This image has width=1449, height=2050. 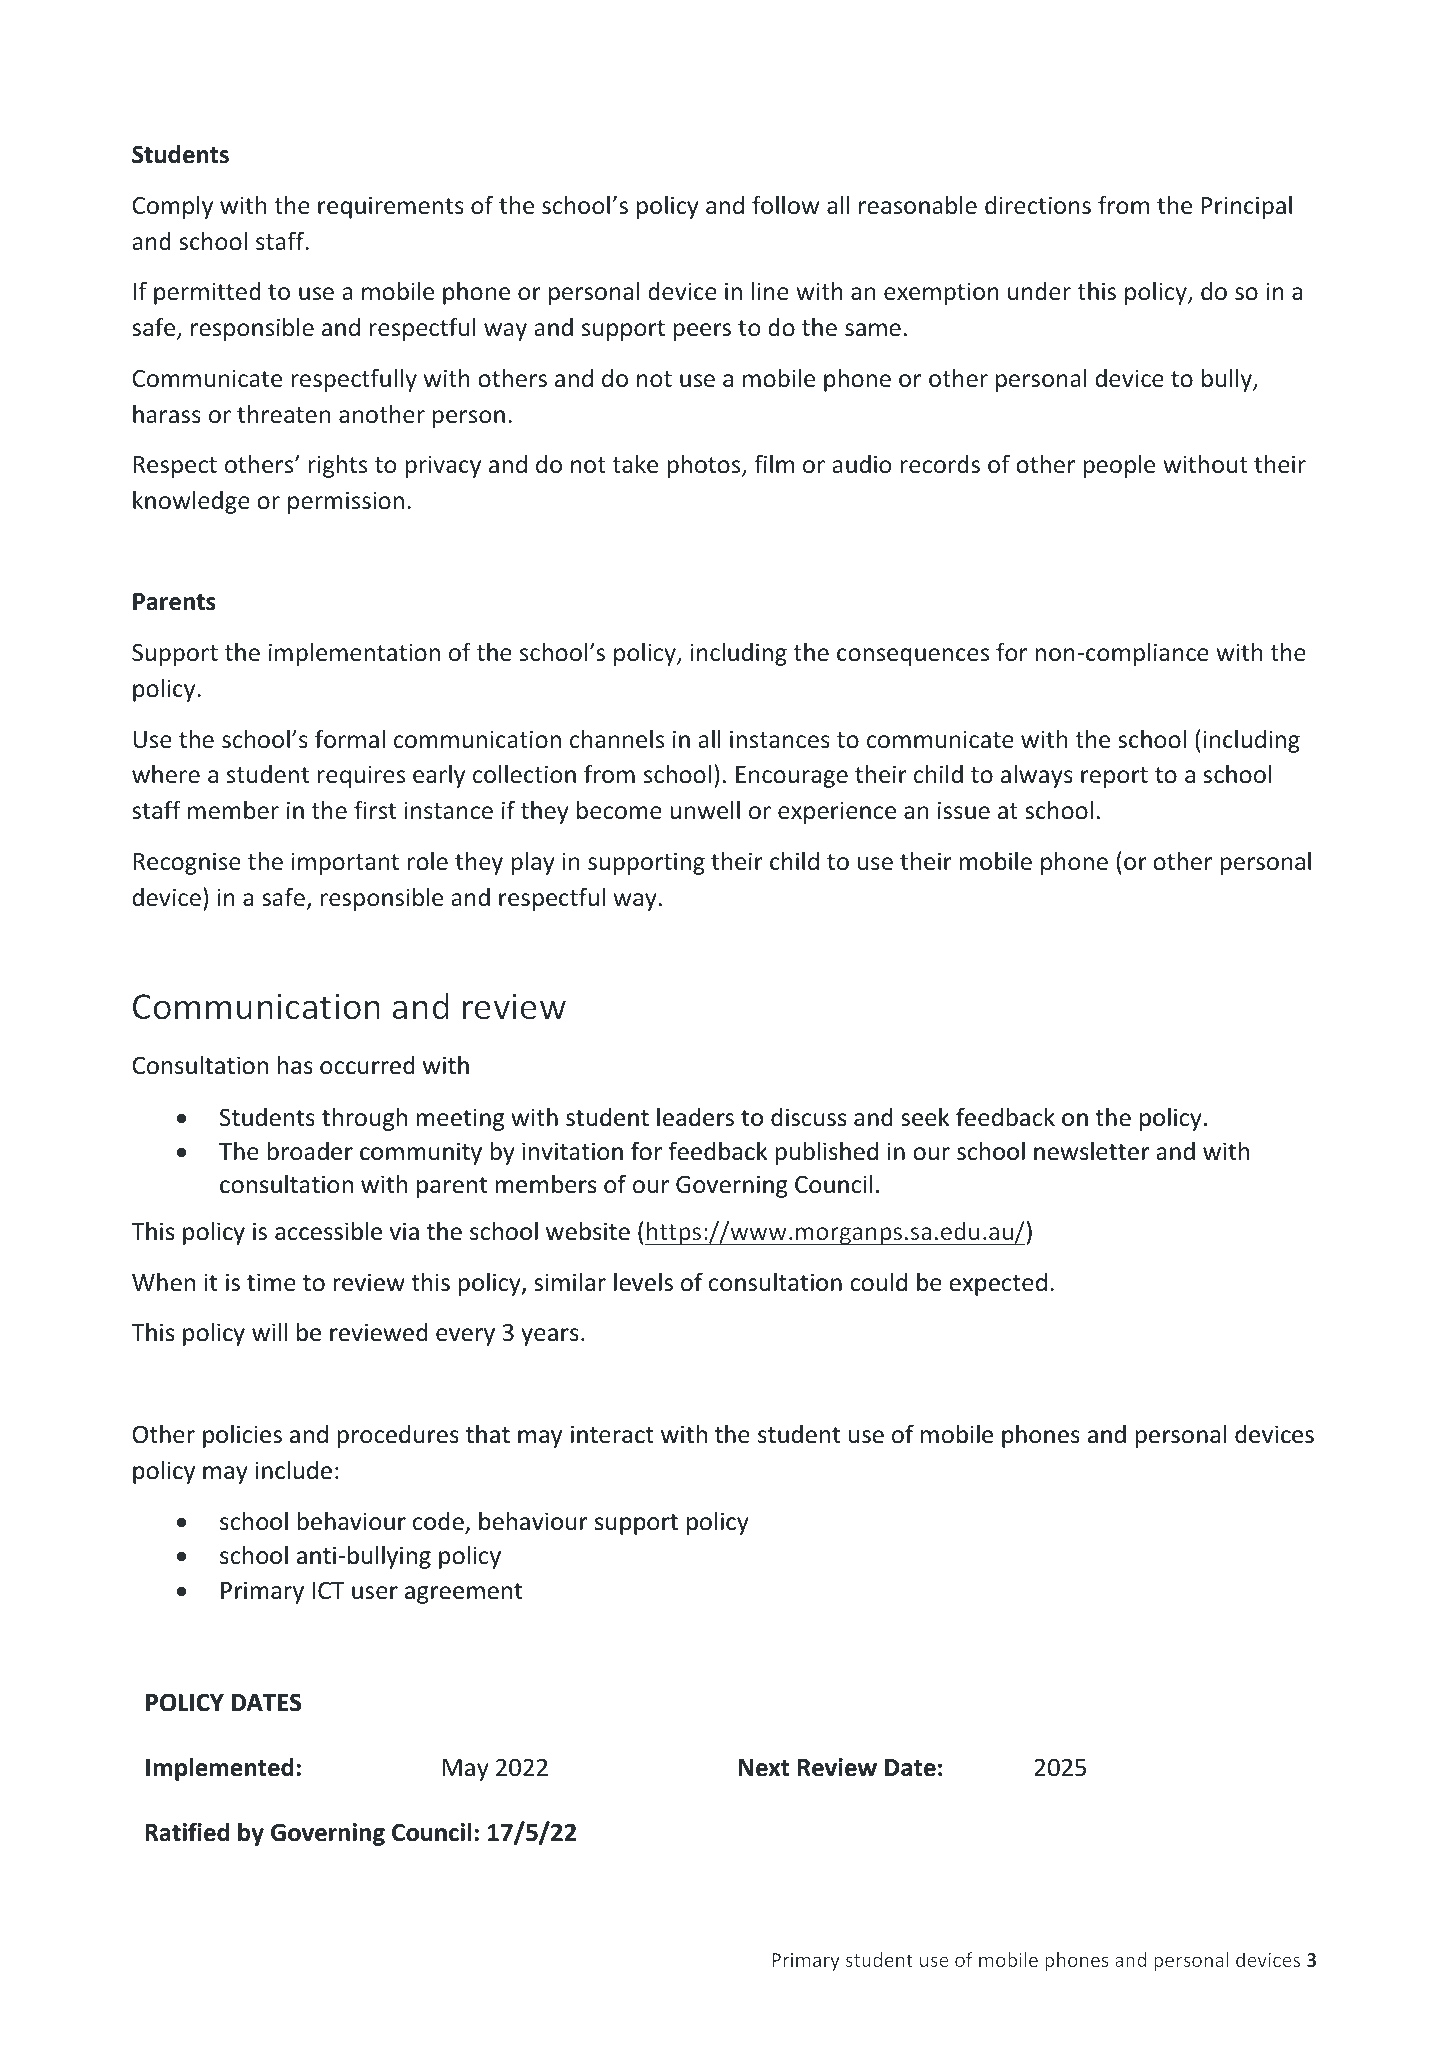 What do you see at coordinates (770, 291) in the image?
I see `line` at bounding box center [770, 291].
